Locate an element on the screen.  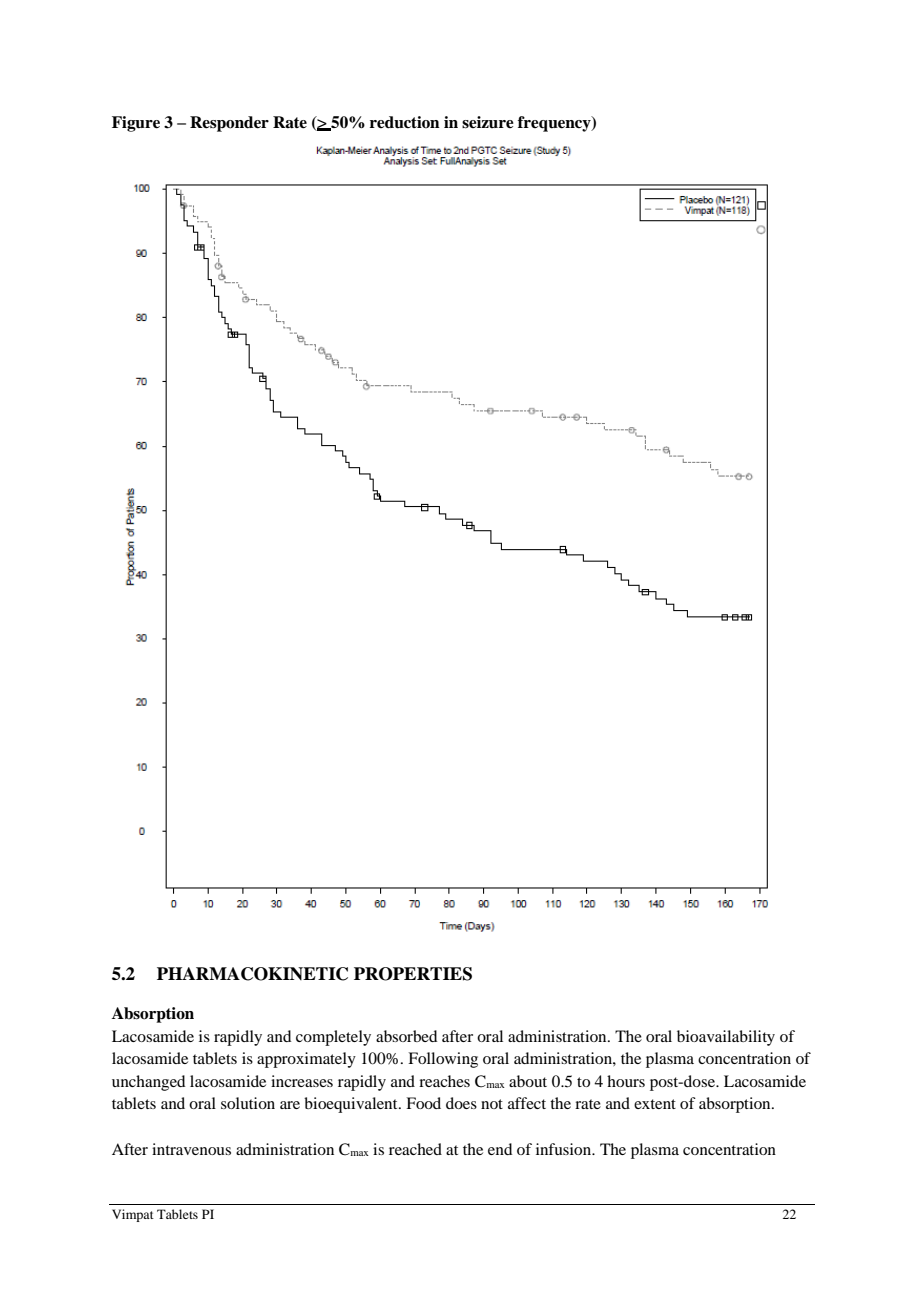
PHARMACOKINETIC is located at coordinates (252, 974).
